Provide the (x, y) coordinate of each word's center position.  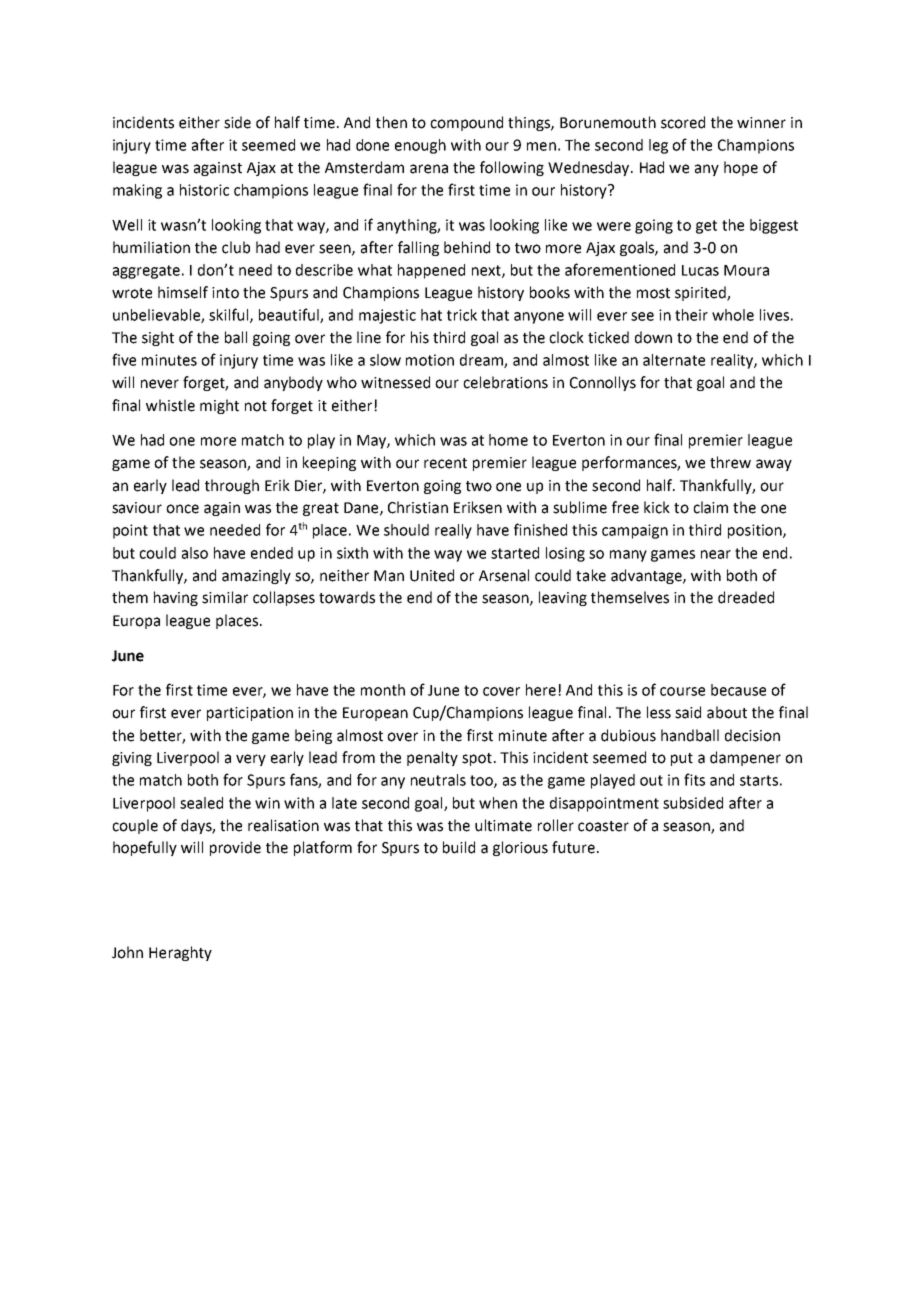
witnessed (395, 382)
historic (204, 190)
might (219, 406)
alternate (674, 360)
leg (658, 146)
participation (250, 714)
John (127, 952)
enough (420, 146)
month (383, 690)
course (682, 691)
